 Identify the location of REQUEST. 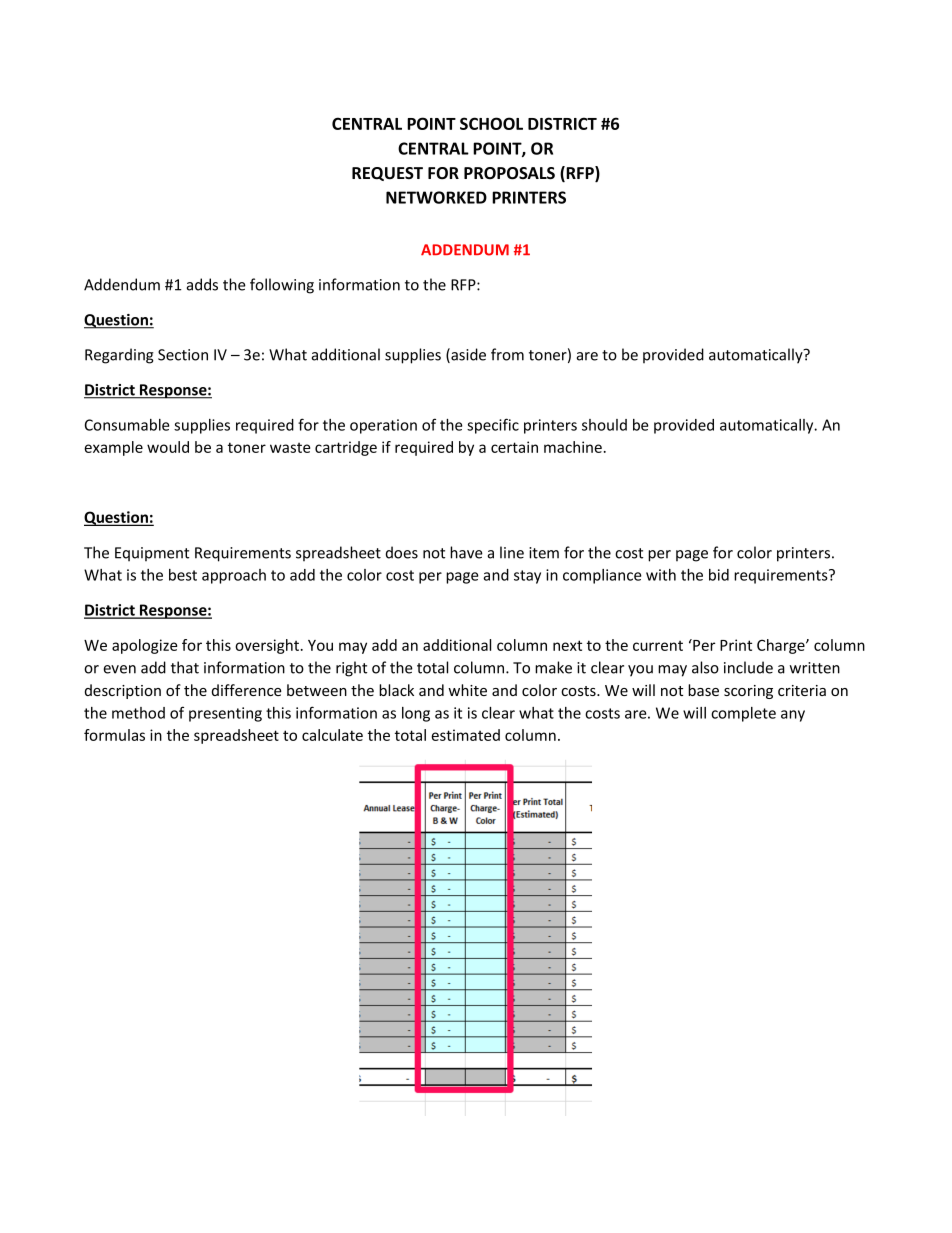
(387, 174).
